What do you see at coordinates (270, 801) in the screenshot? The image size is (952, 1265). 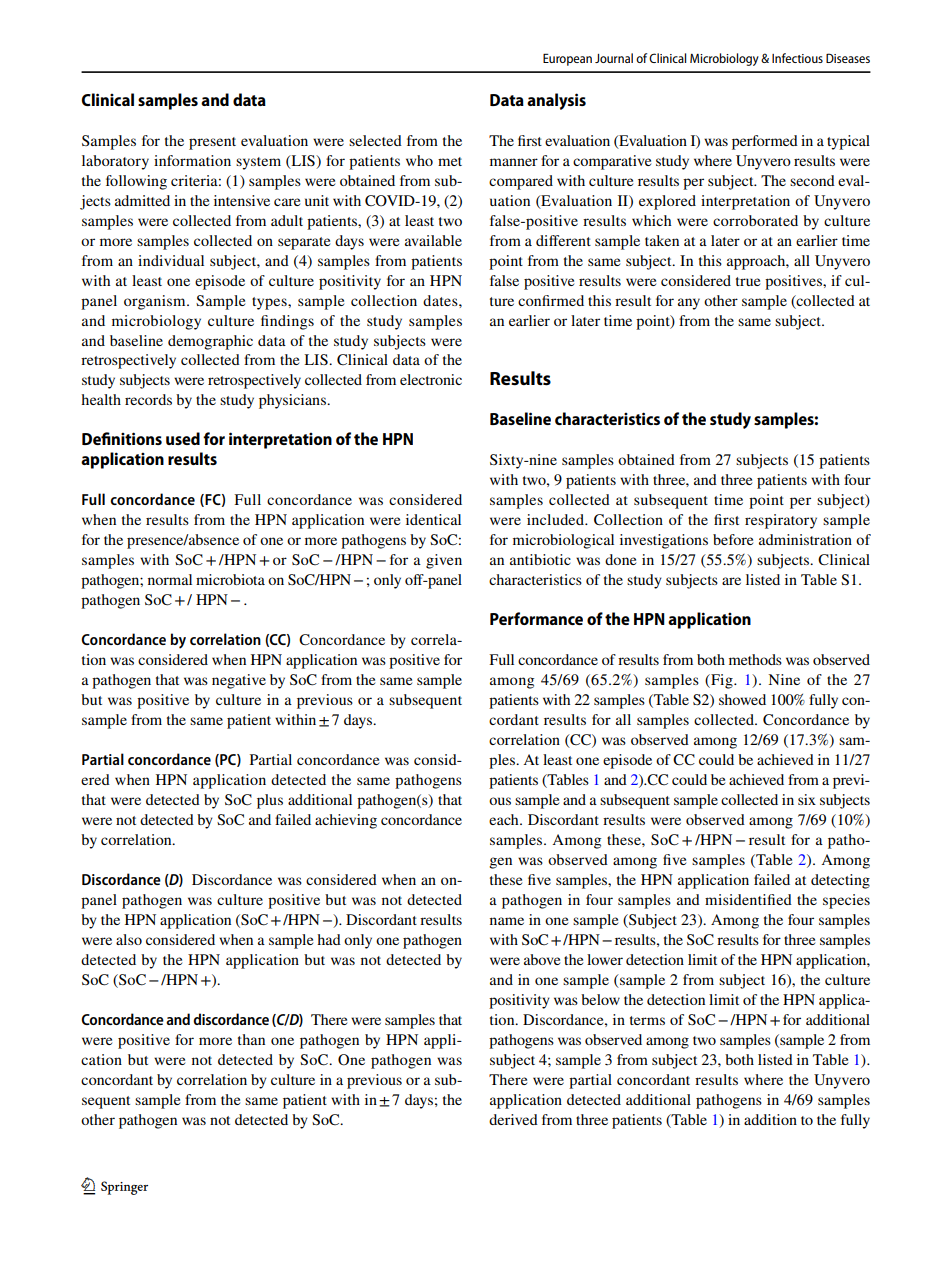 I see `plus` at bounding box center [270, 801].
